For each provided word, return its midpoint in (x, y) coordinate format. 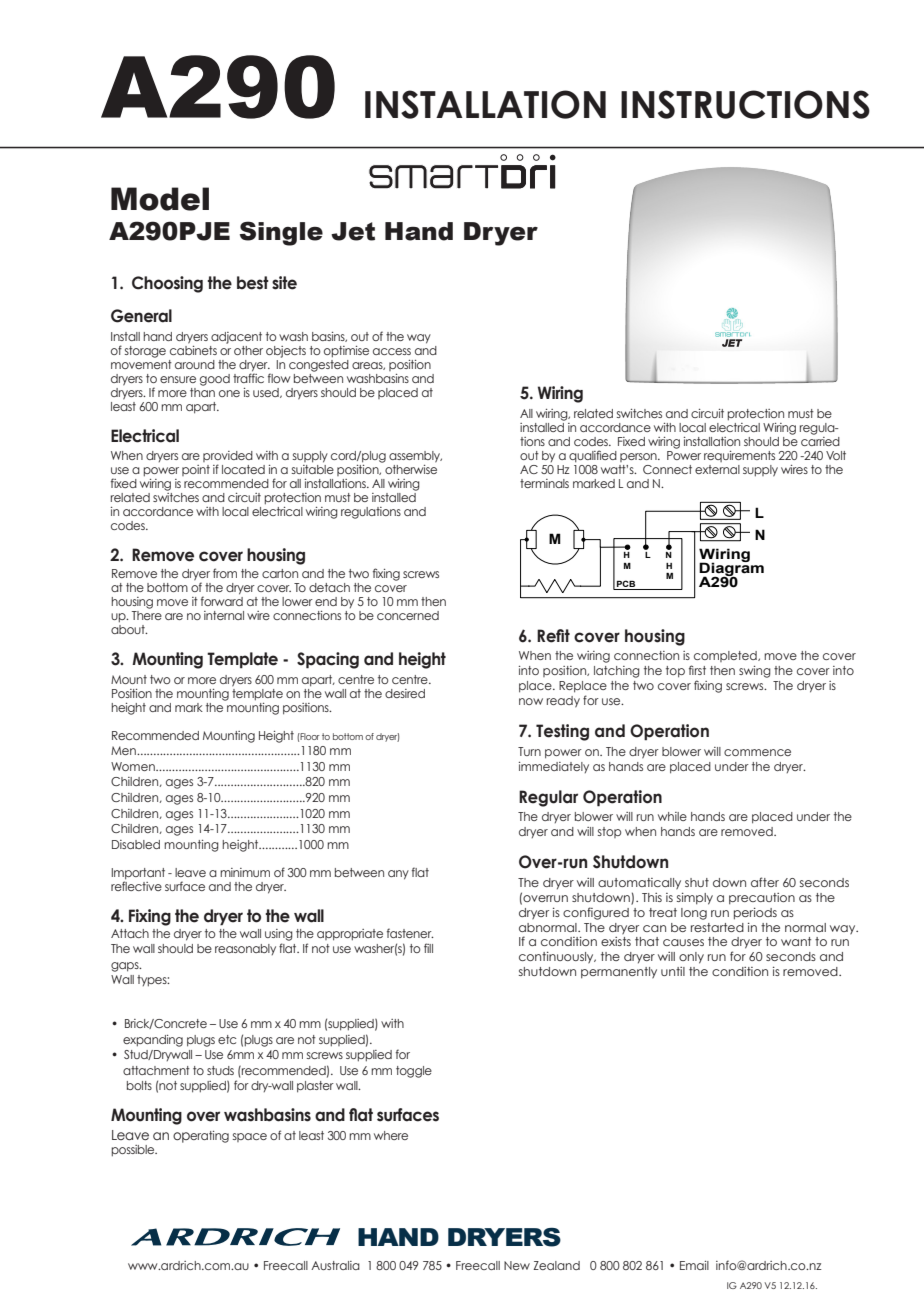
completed (726, 656)
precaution (762, 899)
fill (428, 948)
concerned (408, 615)
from (225, 573)
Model (160, 199)
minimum (245, 872)
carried (820, 440)
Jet (353, 231)
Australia (335, 1265)
